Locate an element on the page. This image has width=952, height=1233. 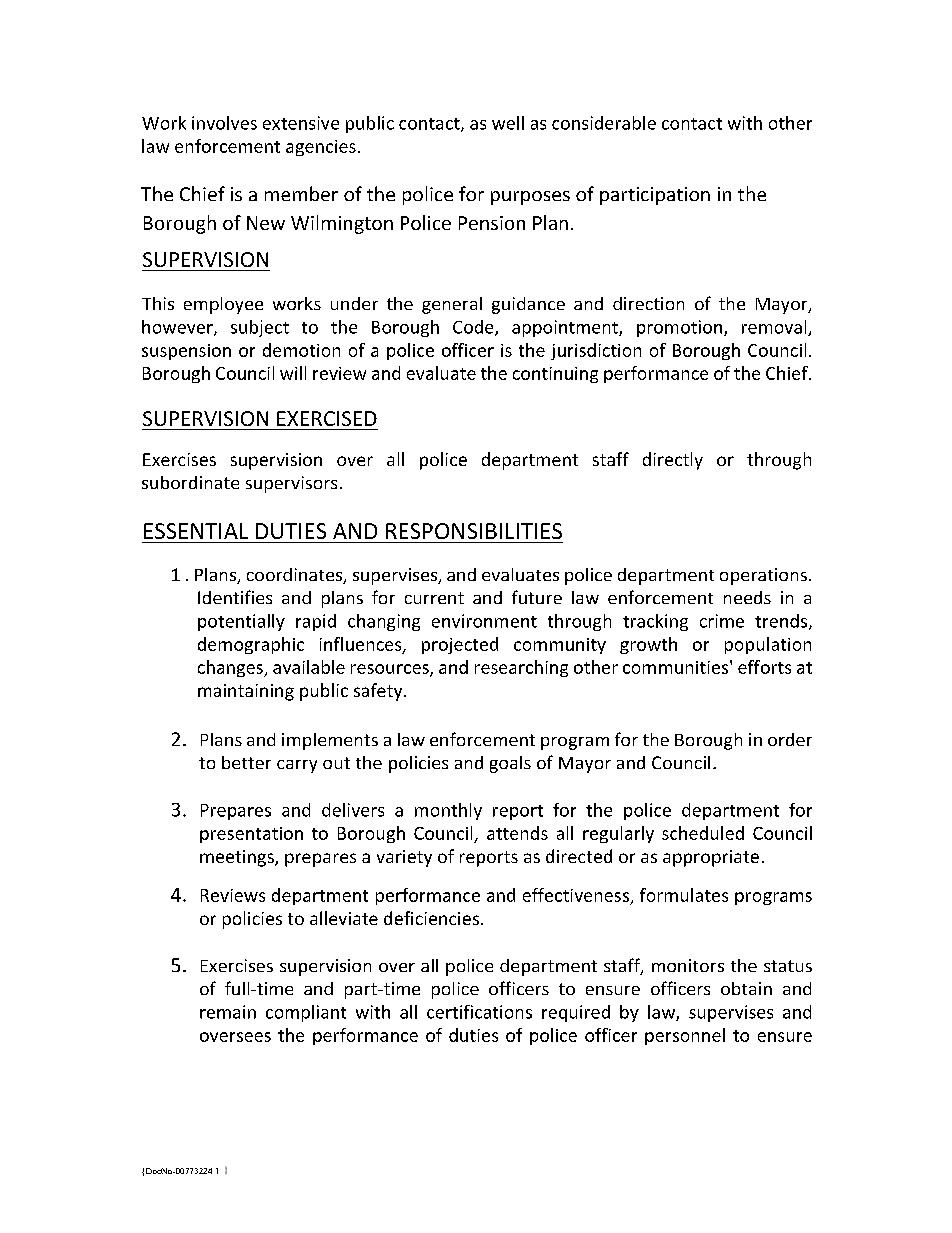
scheduled is located at coordinates (703, 833).
